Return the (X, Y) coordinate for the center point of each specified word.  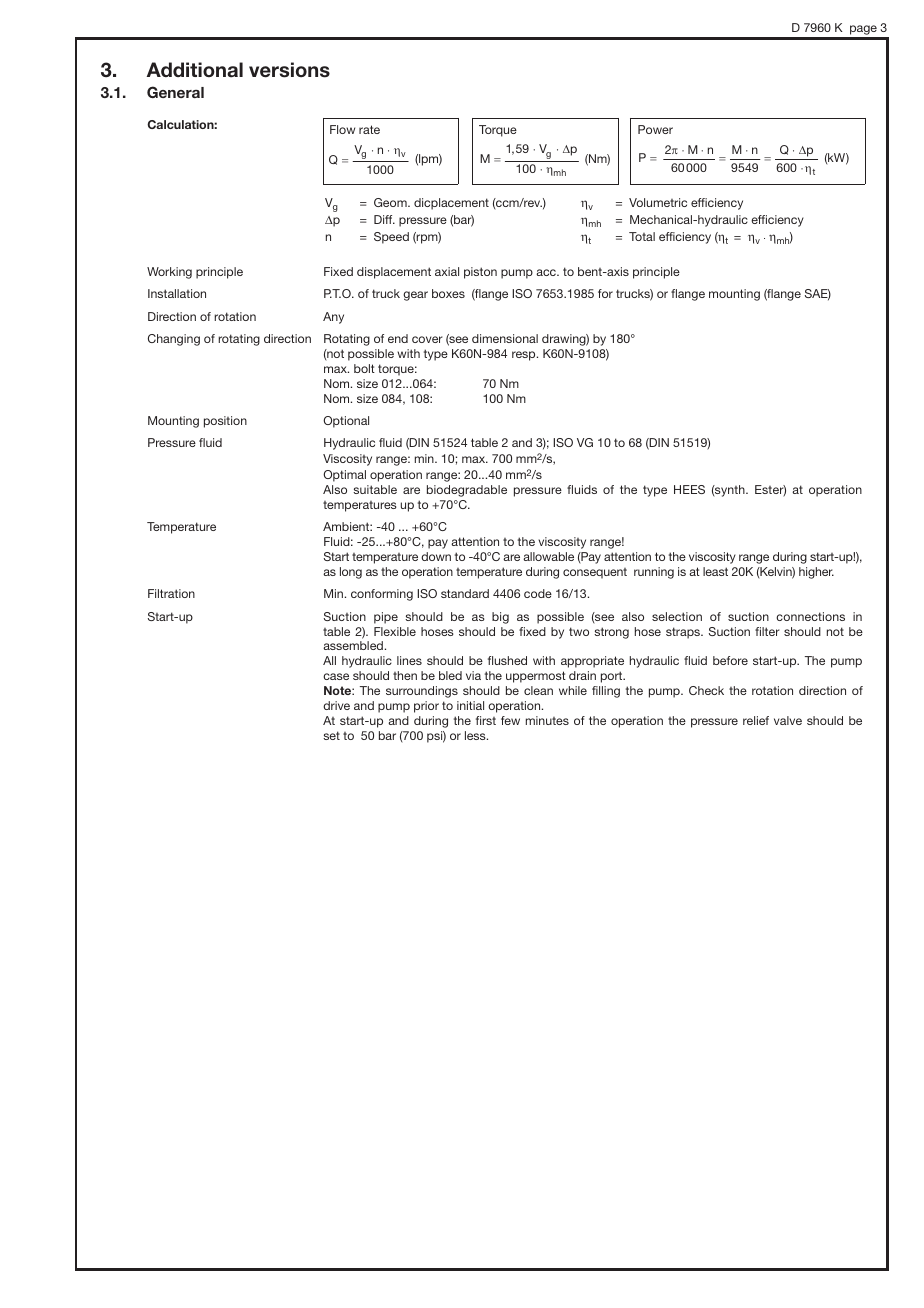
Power (655, 129)
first (486, 720)
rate (369, 129)
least (715, 571)
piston (480, 273)
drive (336, 705)
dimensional (505, 338)
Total (642, 236)
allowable (548, 556)
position (225, 422)
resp (525, 356)
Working (169, 273)
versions (289, 70)
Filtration (171, 593)
